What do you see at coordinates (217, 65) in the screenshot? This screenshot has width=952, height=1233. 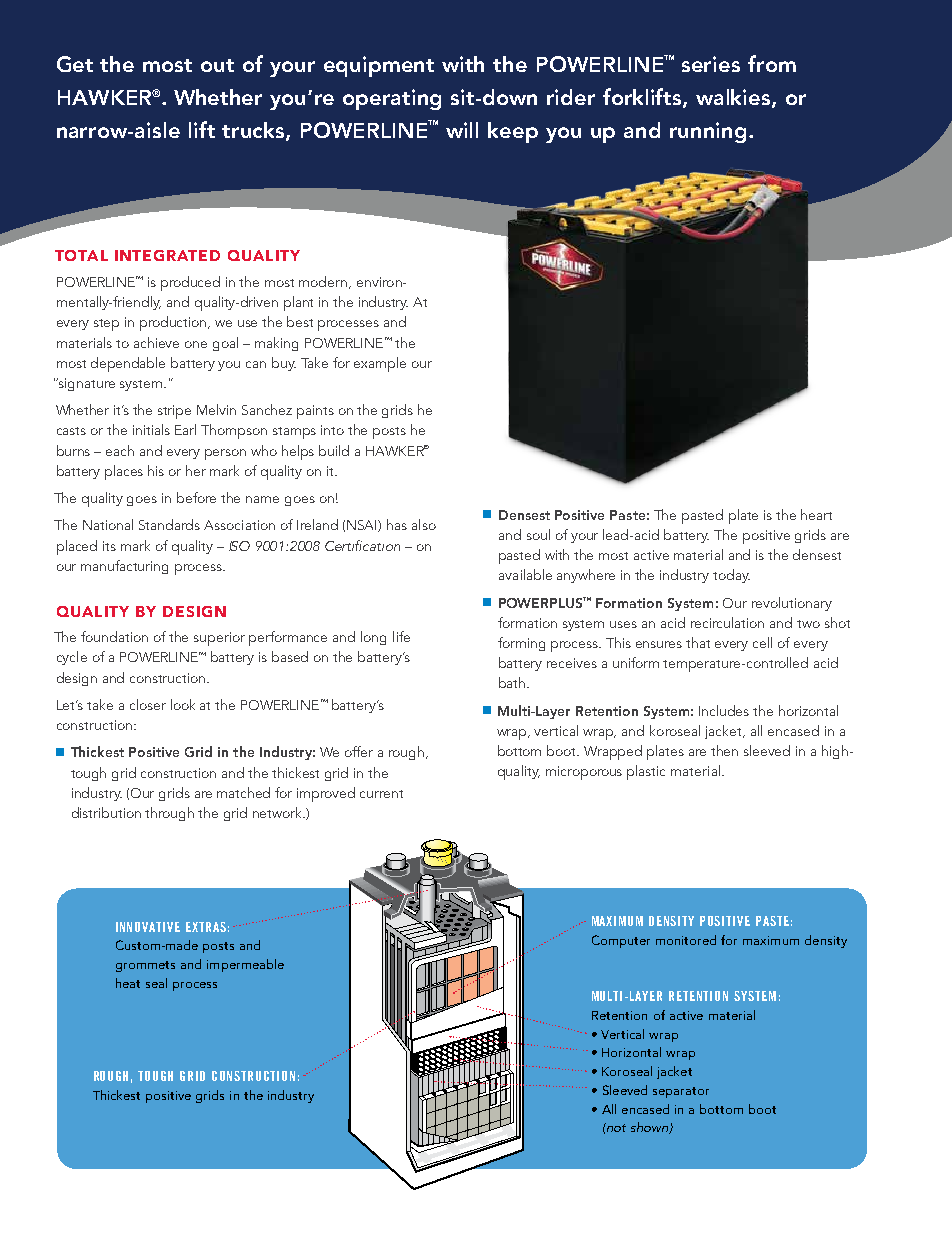 I see `out` at bounding box center [217, 65].
